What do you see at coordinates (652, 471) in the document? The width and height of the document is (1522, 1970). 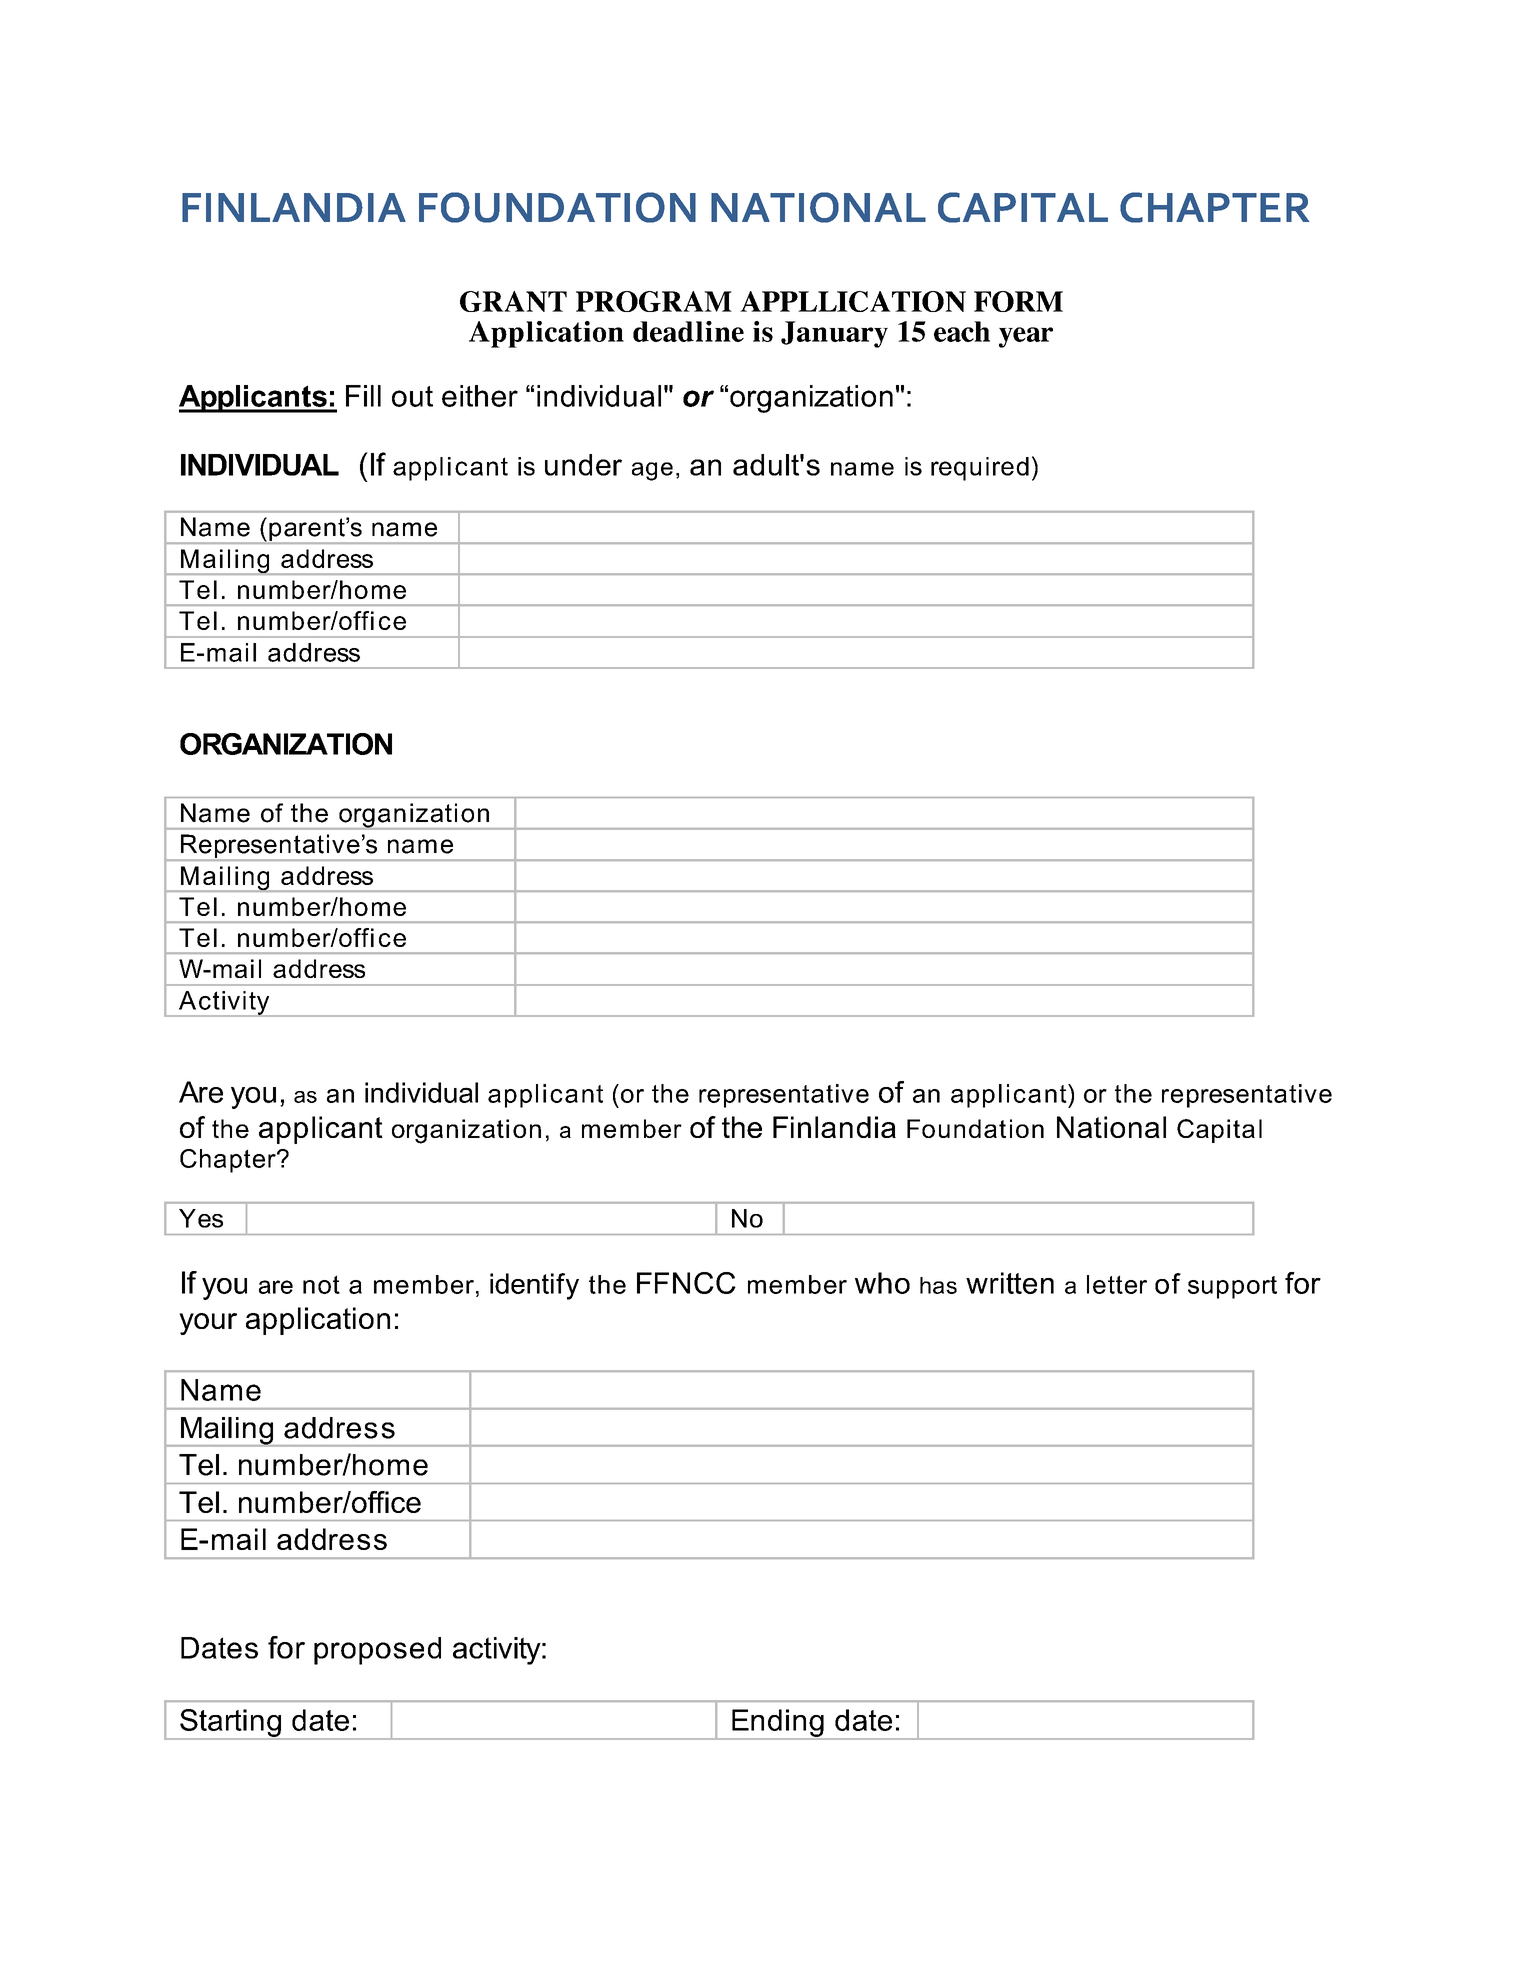 I see `age` at bounding box center [652, 471].
